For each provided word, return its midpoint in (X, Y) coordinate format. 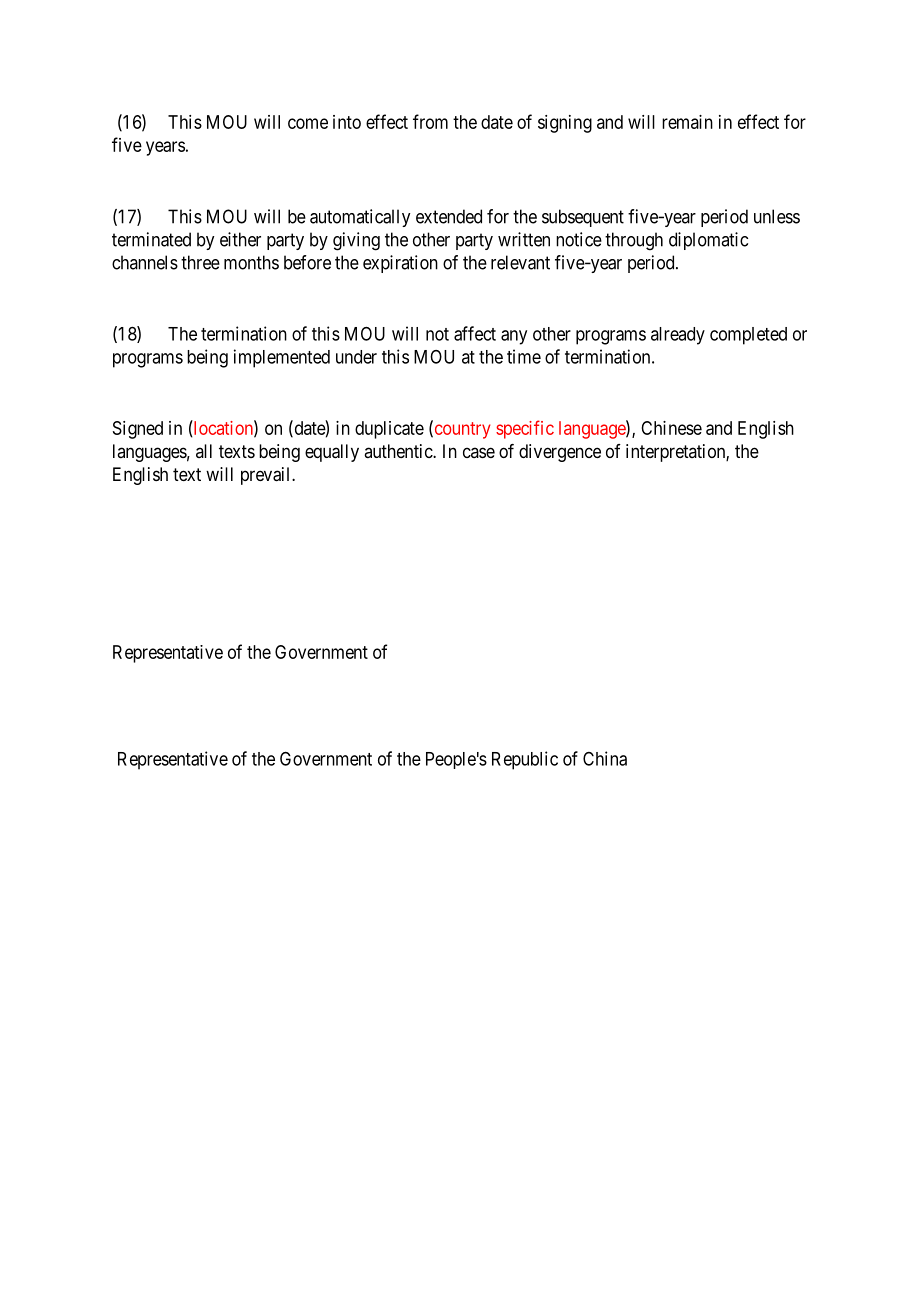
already (678, 336)
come (308, 123)
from (430, 121)
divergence (560, 453)
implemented (282, 358)
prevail (267, 476)
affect (475, 333)
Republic (525, 760)
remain (687, 122)
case (479, 452)
